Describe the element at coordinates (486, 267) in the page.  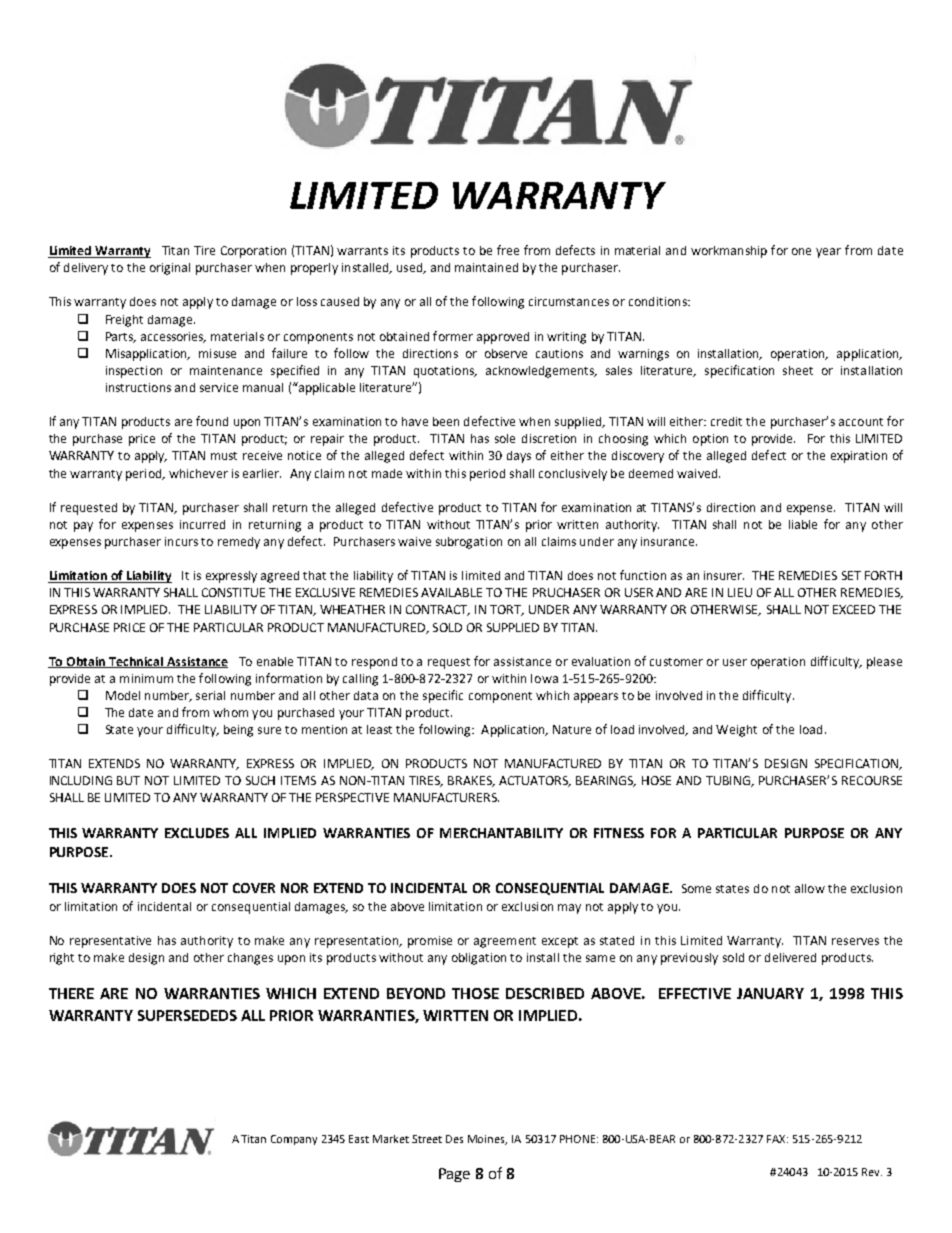
I see `maintained` at that location.
